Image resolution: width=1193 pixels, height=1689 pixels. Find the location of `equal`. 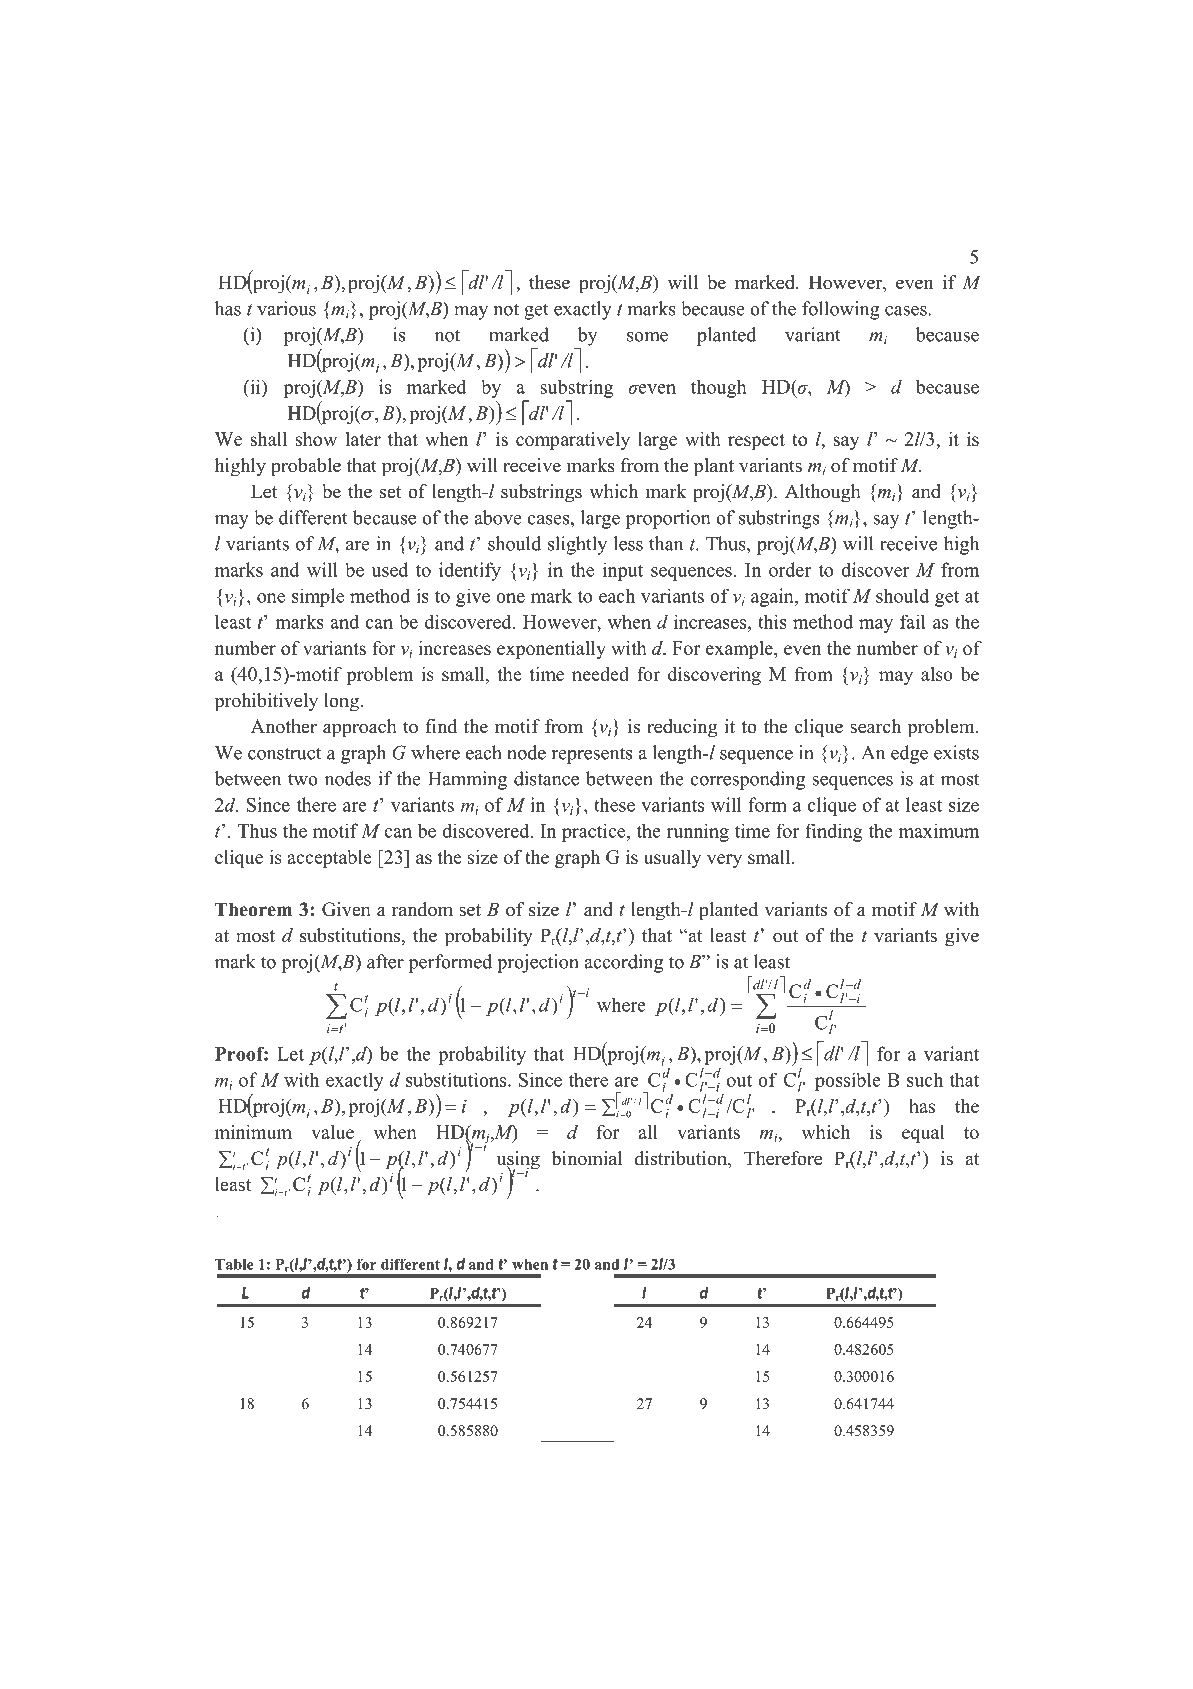

equal is located at coordinates (923, 1134).
